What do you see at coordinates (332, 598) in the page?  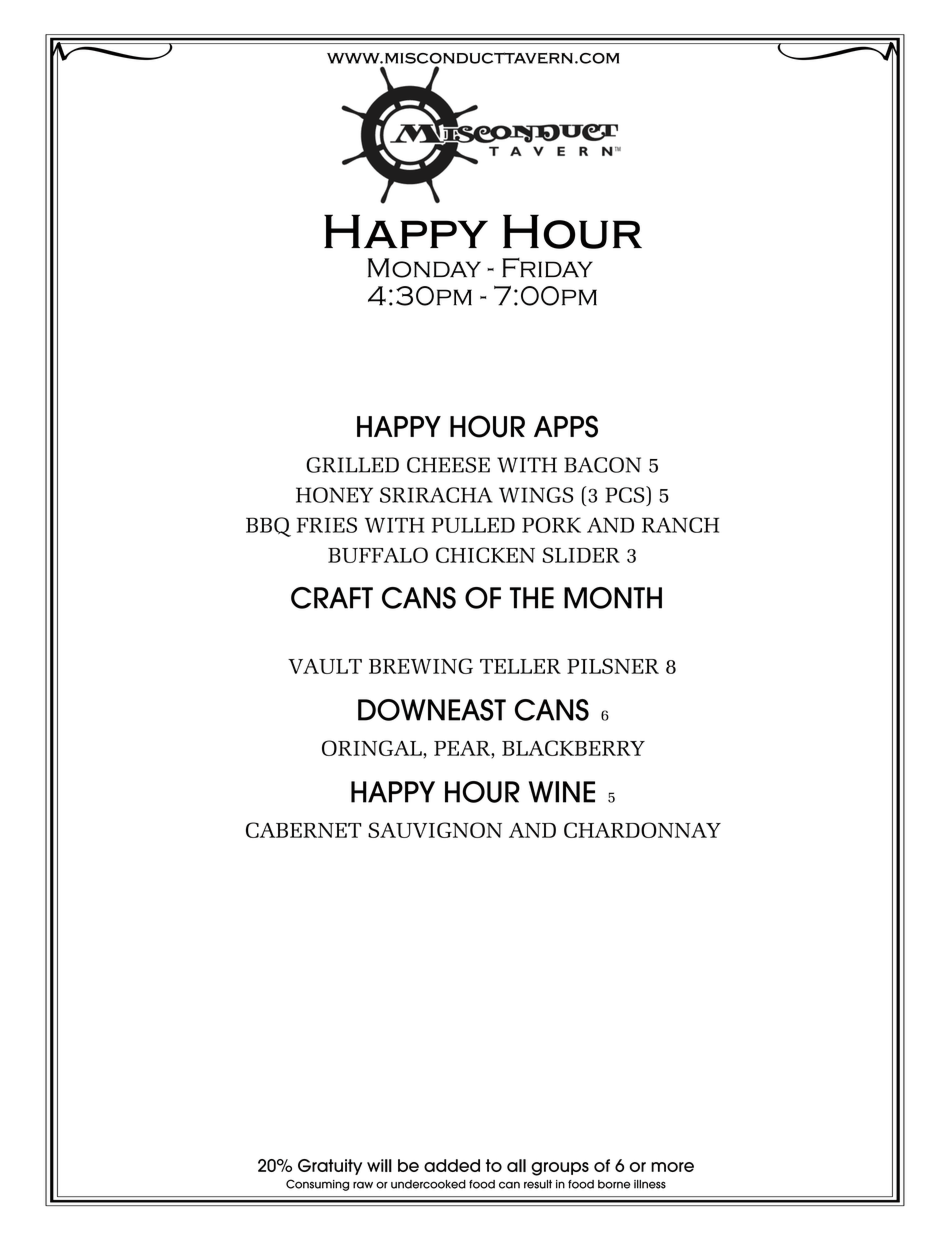 I see `CRAFT` at bounding box center [332, 598].
